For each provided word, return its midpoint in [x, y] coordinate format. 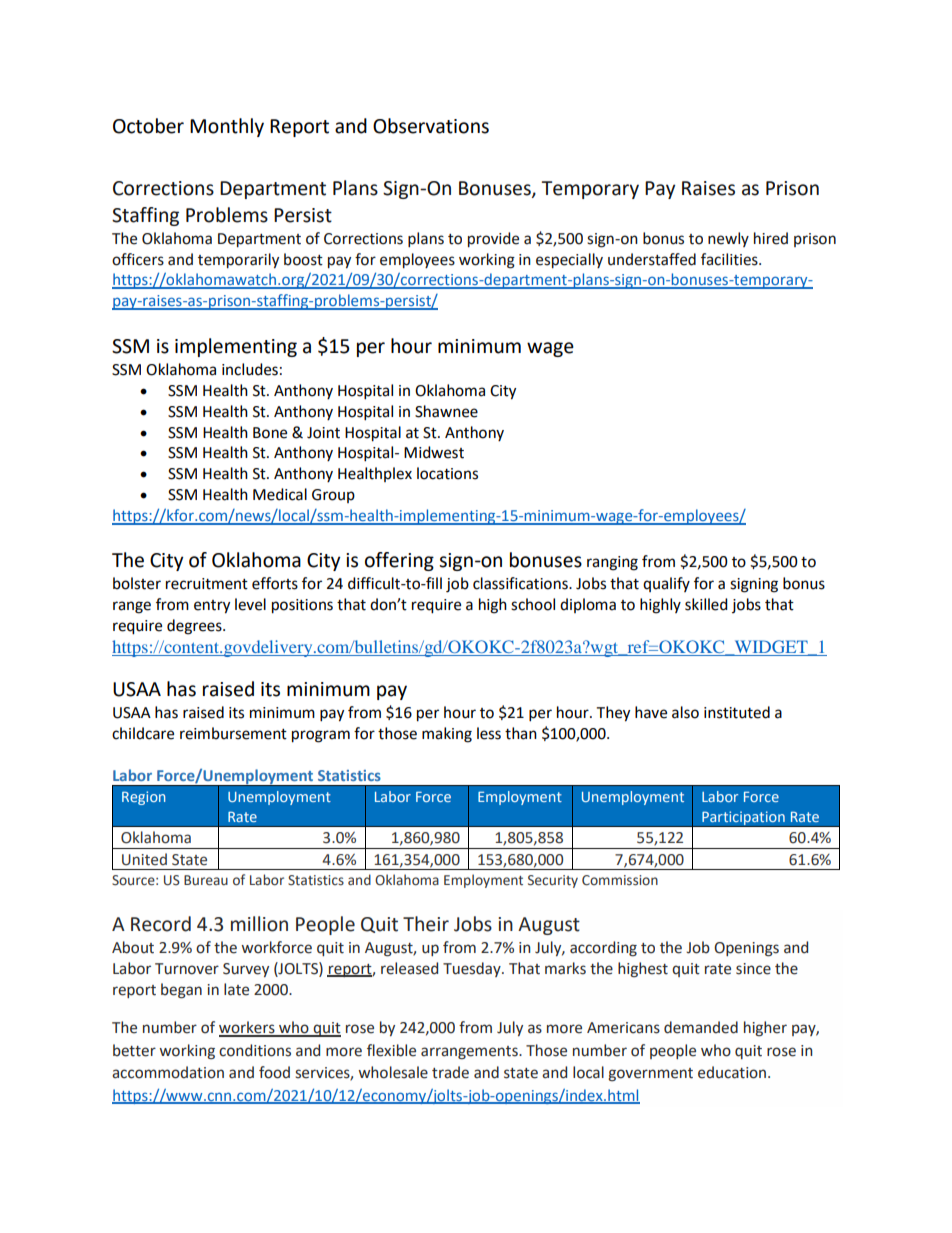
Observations [431, 126]
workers [248, 1028]
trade [450, 1072]
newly [728, 239]
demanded [701, 1027]
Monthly [227, 127]
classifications [521, 583]
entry [212, 607]
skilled [706, 604]
